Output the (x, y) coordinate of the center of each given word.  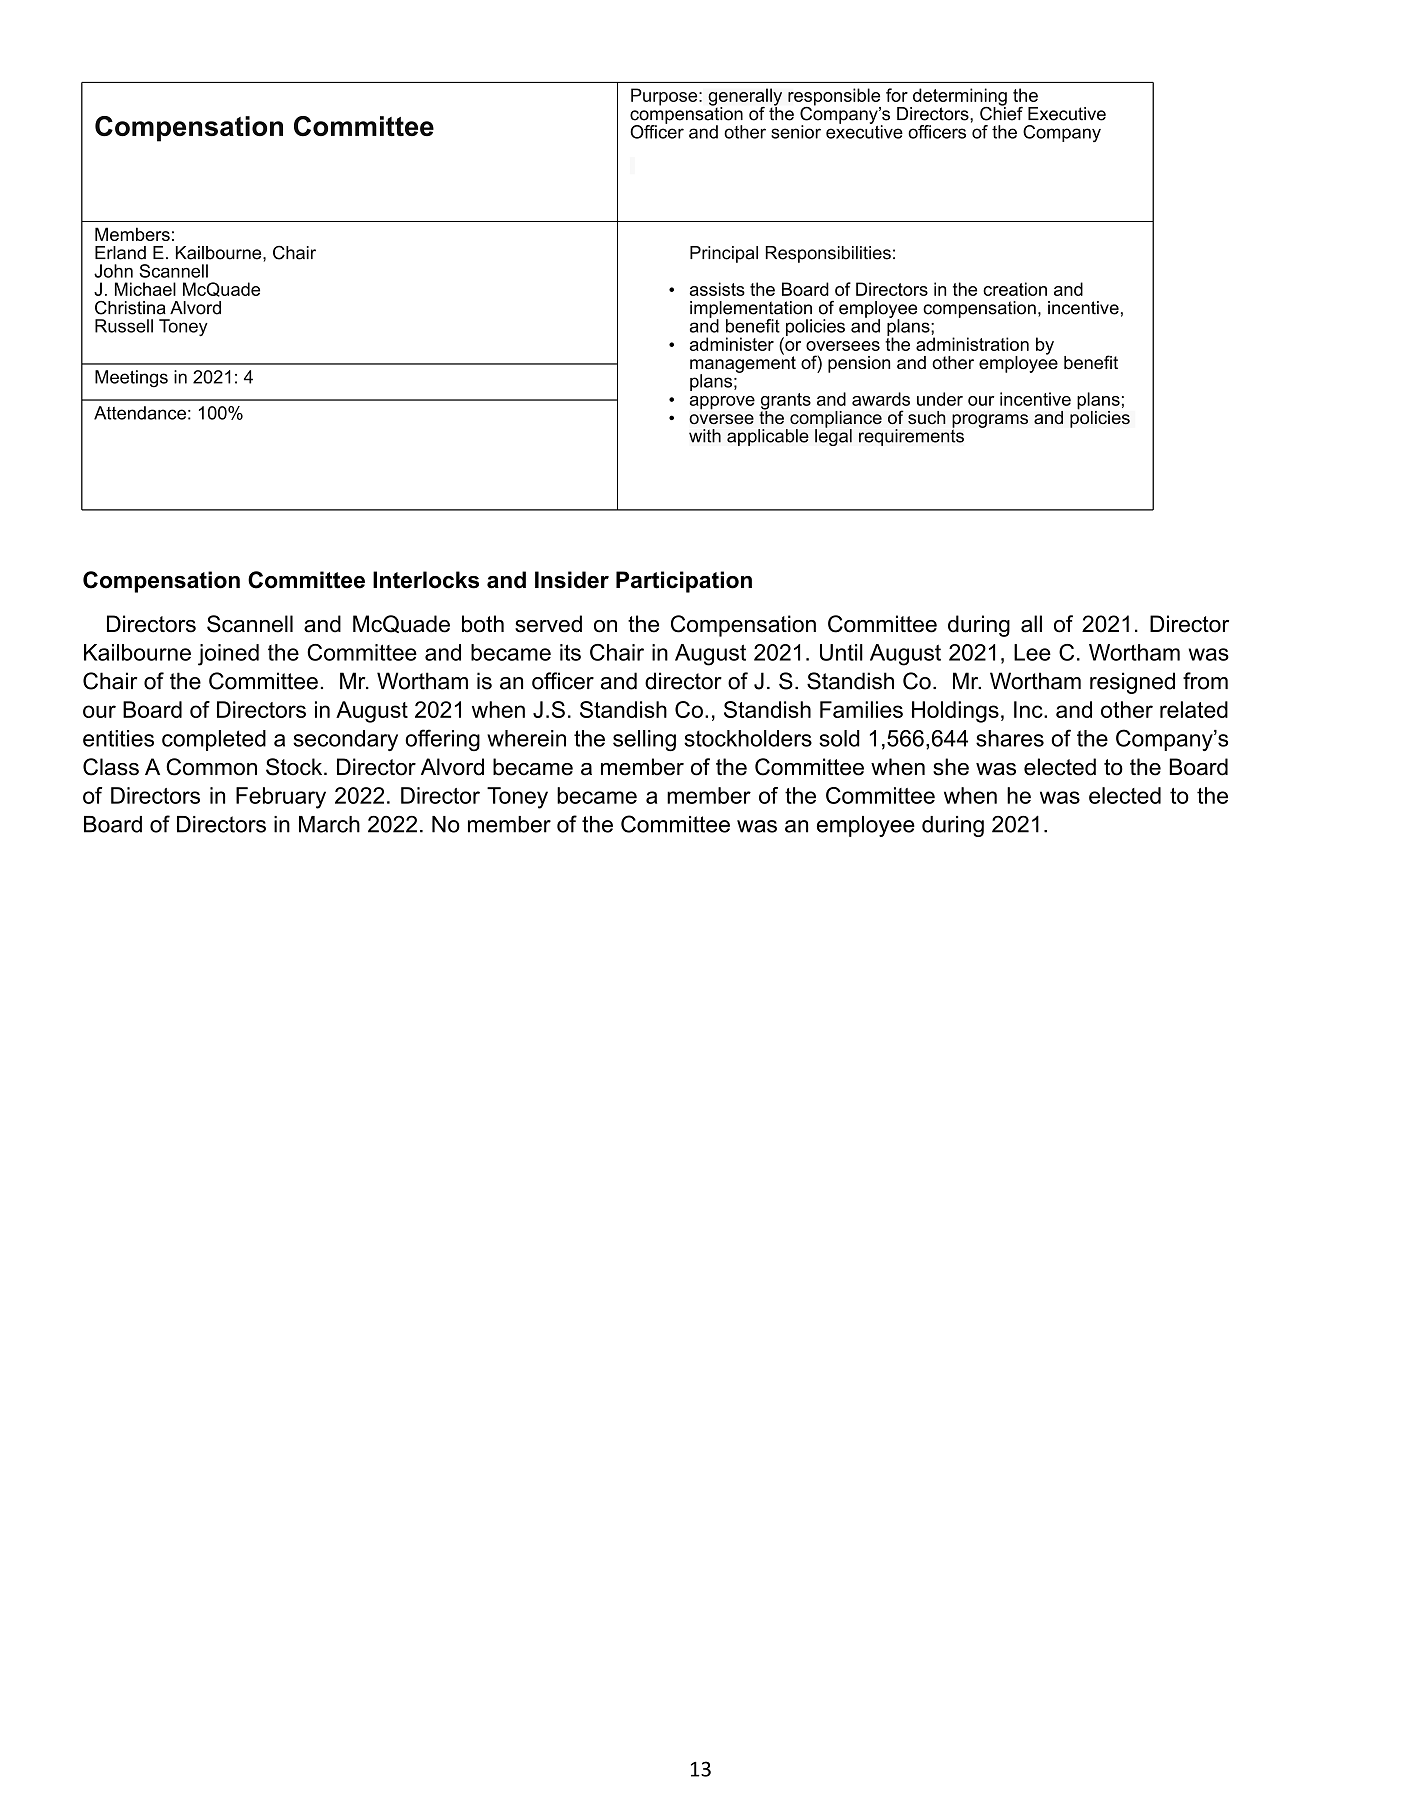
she (951, 767)
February (281, 798)
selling (644, 740)
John (113, 271)
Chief (1001, 112)
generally (745, 98)
